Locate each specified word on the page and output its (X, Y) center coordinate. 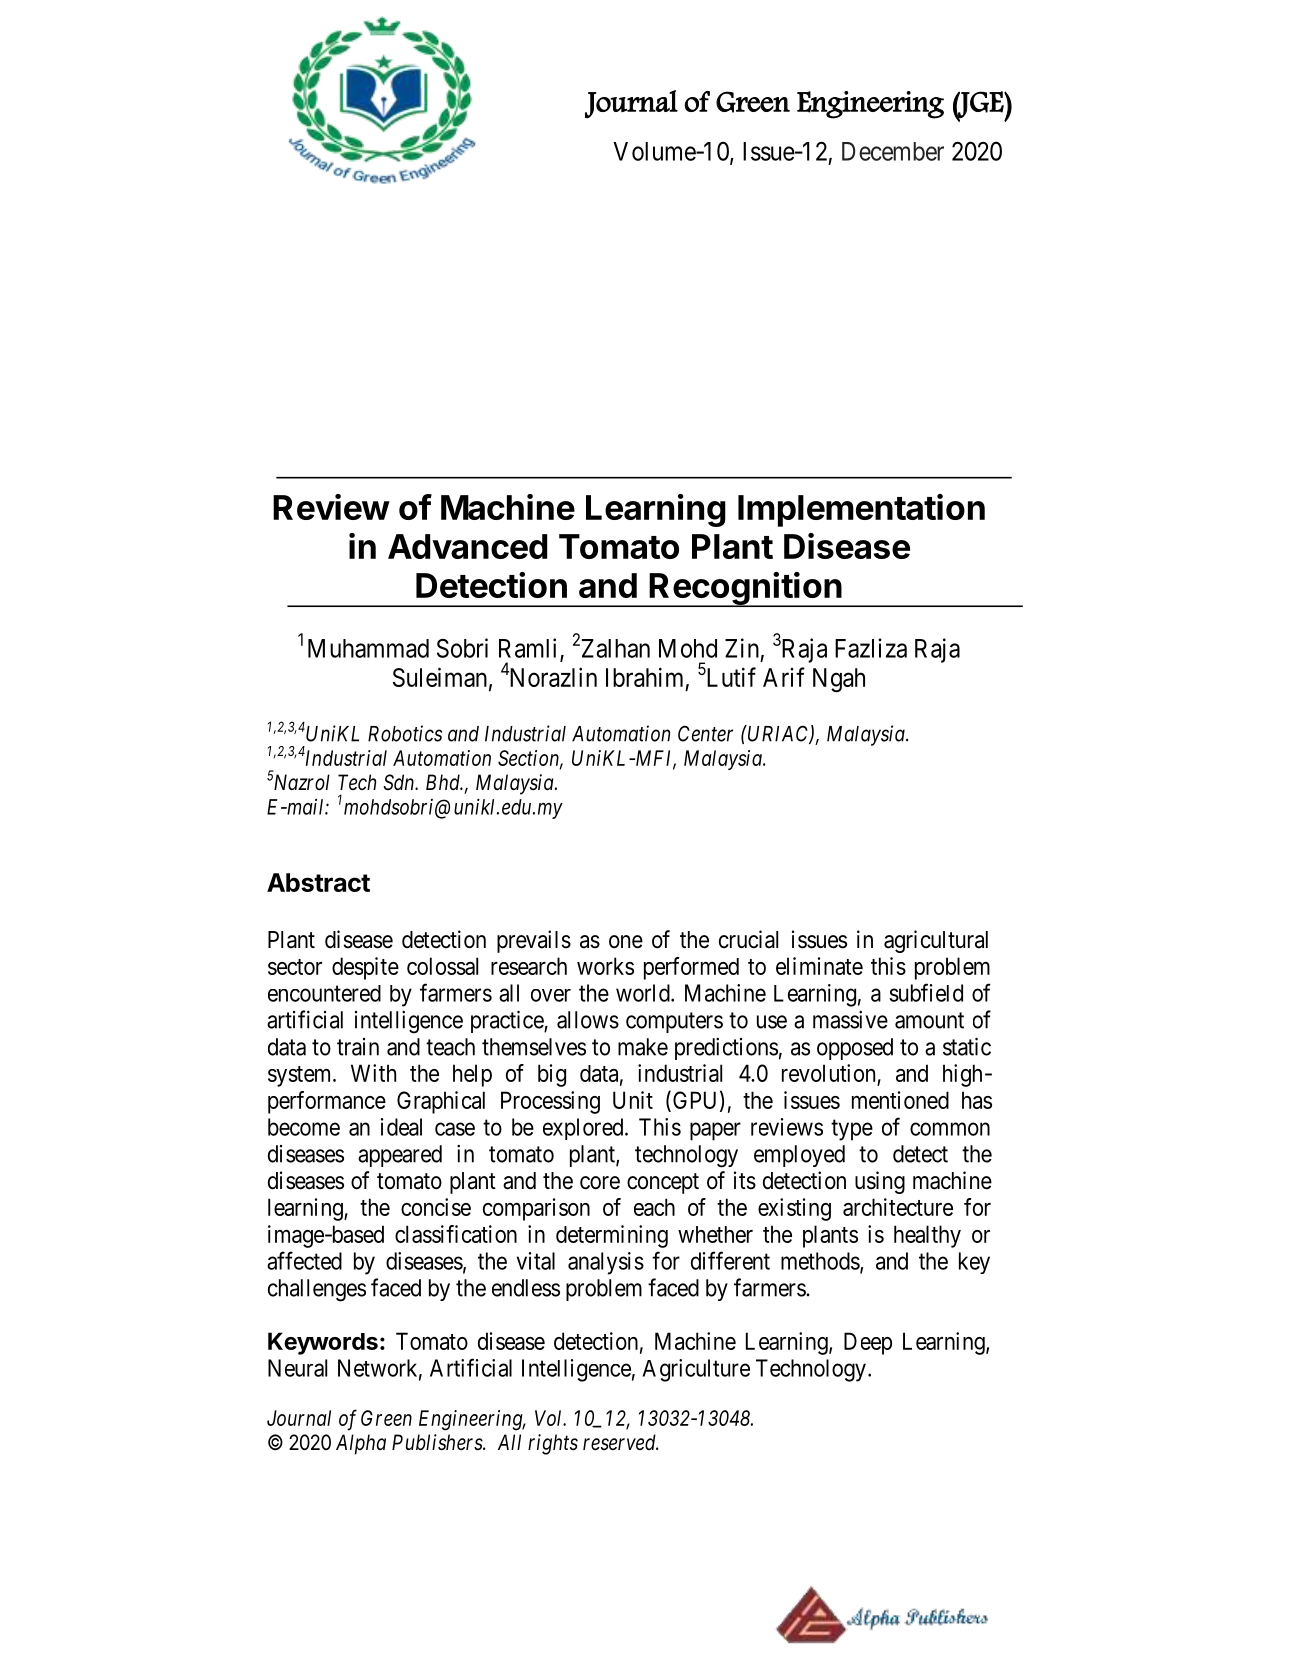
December (893, 151)
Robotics (405, 733)
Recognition (745, 589)
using (880, 1182)
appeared (400, 1156)
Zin (742, 648)
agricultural (936, 941)
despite (365, 968)
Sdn (400, 782)
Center (705, 733)
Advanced (467, 546)
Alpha (361, 1444)
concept (663, 1183)
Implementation (861, 510)
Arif (784, 677)
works (605, 966)
